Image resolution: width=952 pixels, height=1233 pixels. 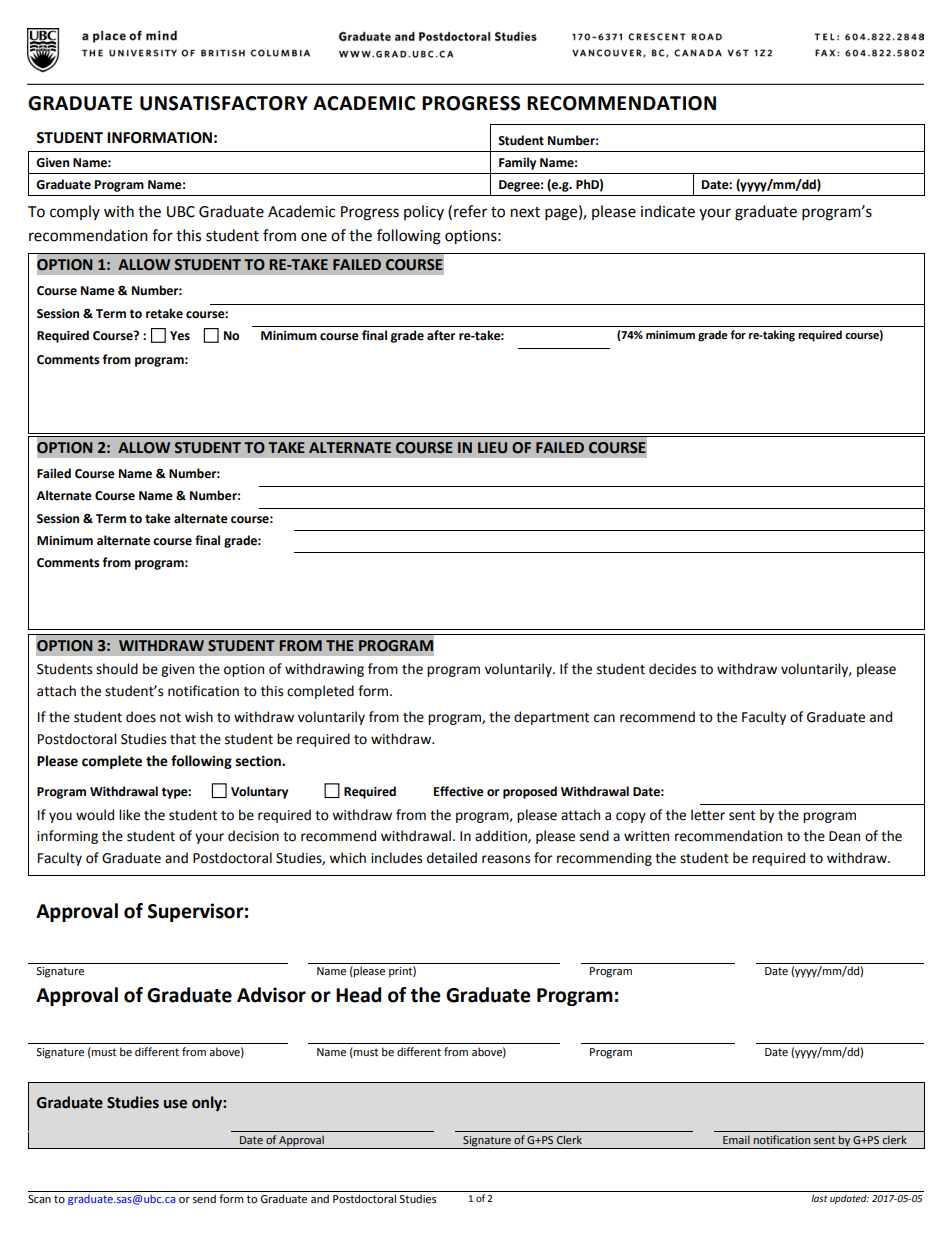 What do you see at coordinates (668, 211) in the screenshot?
I see `indicate` at bounding box center [668, 211].
